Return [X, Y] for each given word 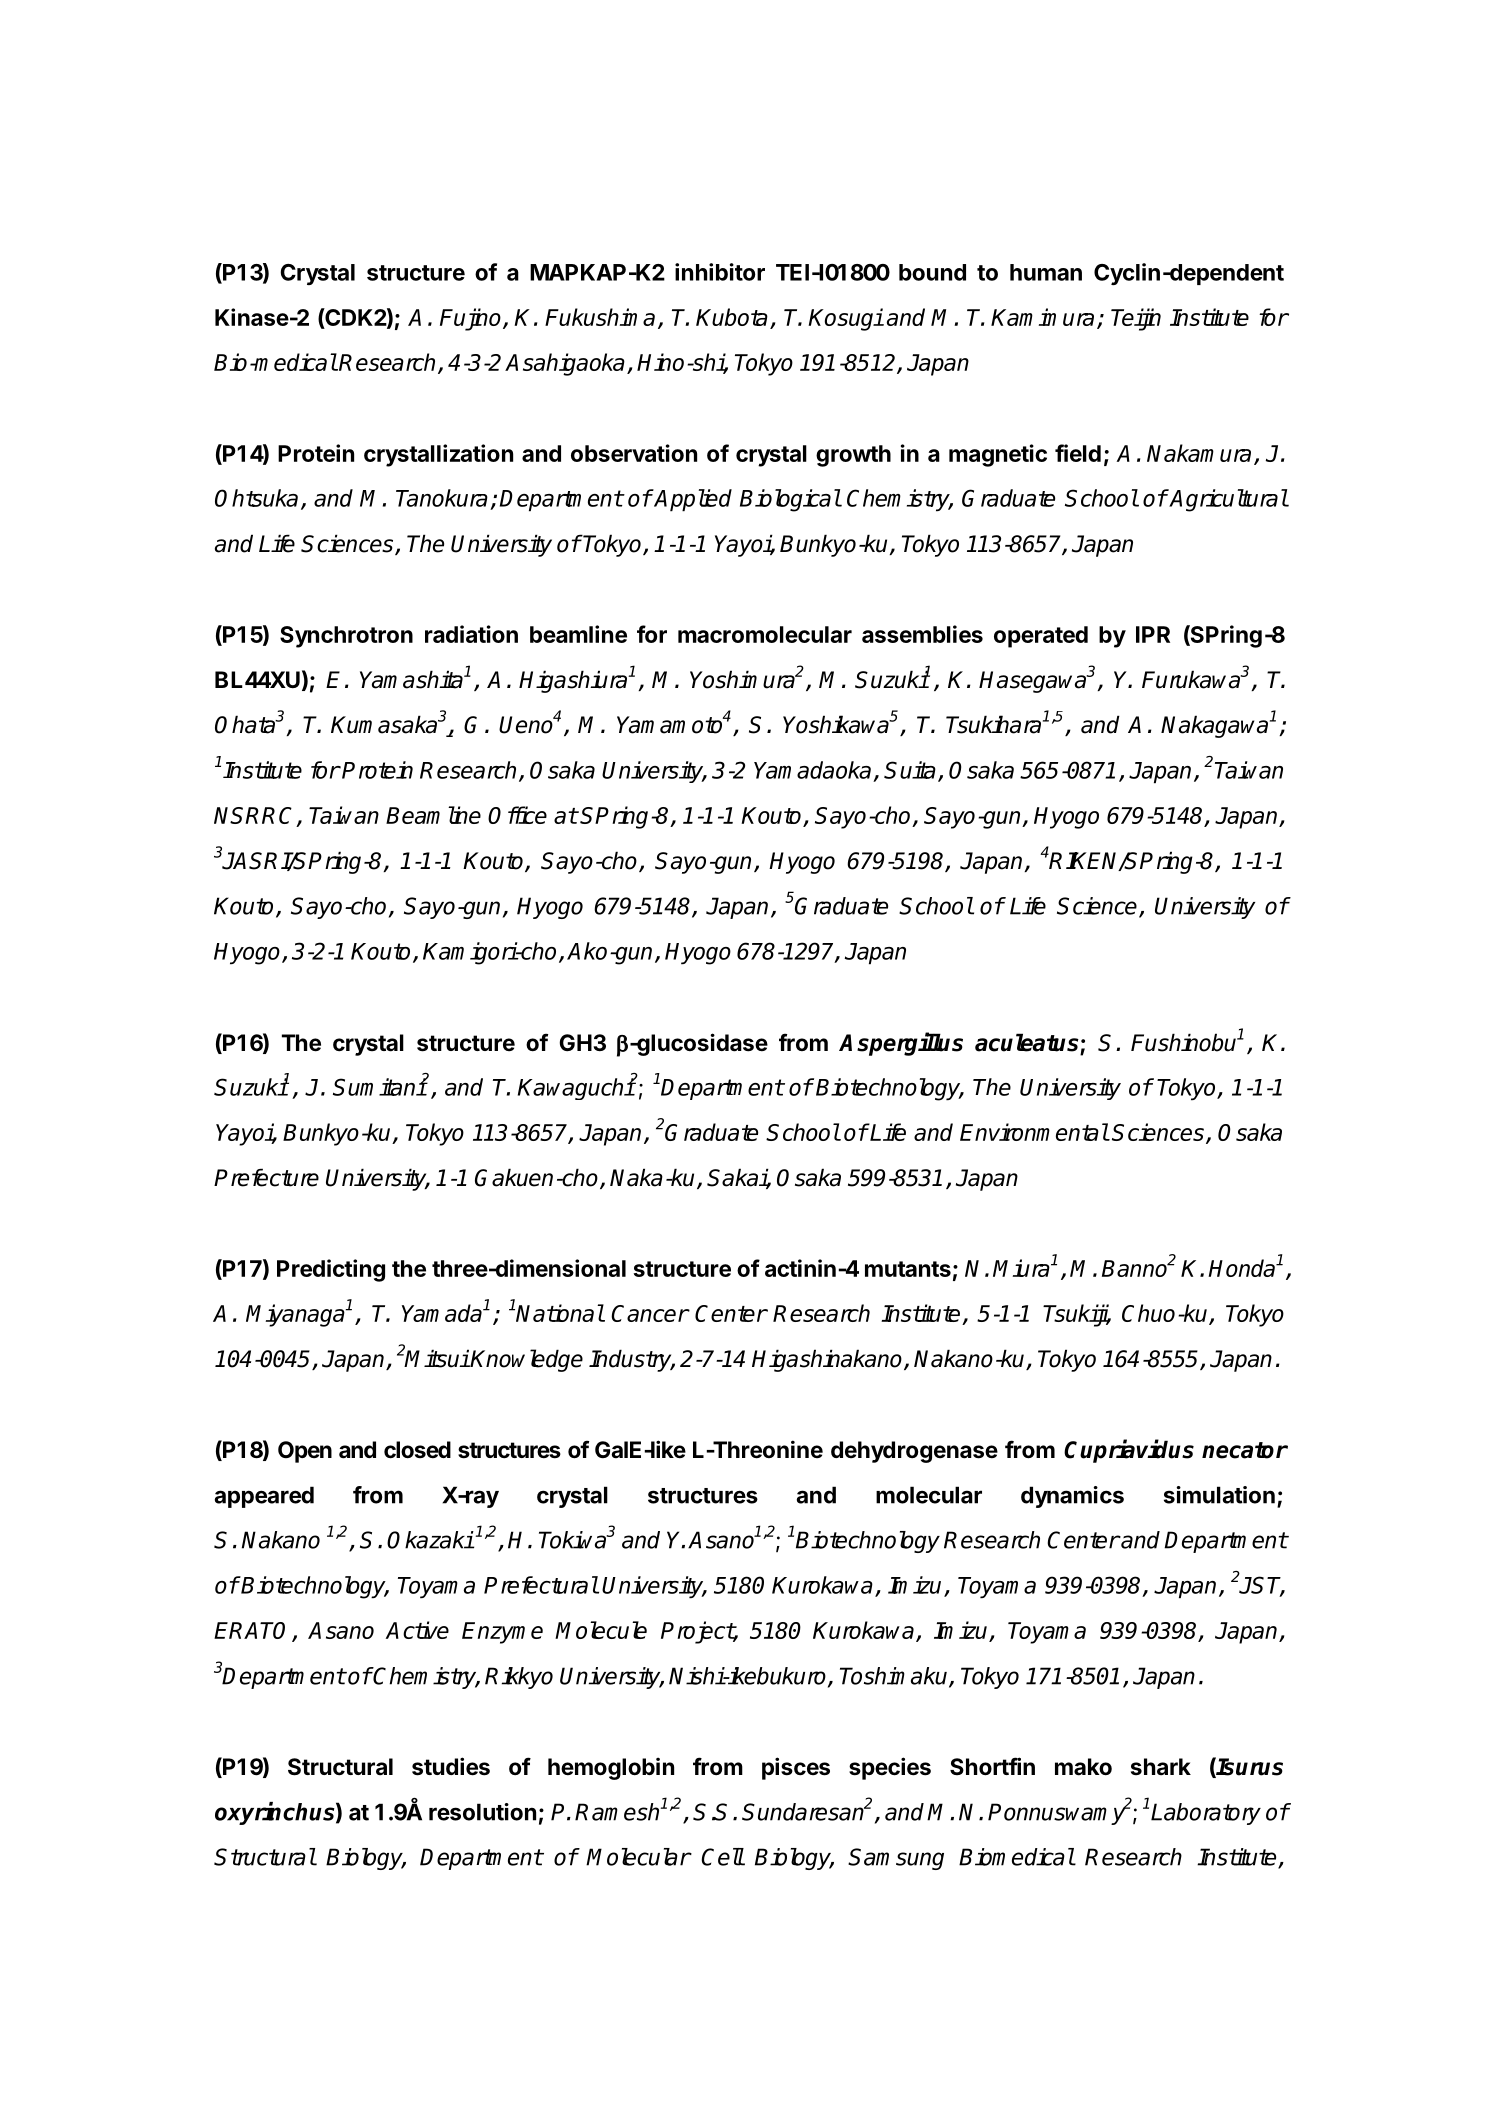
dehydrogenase [914, 1452]
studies [451, 1766]
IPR [1153, 634]
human [1046, 272]
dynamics [1072, 1497]
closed [417, 1450]
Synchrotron [346, 637]
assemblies [922, 634]
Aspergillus [901, 1044]
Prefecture [266, 1177]
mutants [908, 1269]
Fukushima [600, 317]
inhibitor [720, 272]
